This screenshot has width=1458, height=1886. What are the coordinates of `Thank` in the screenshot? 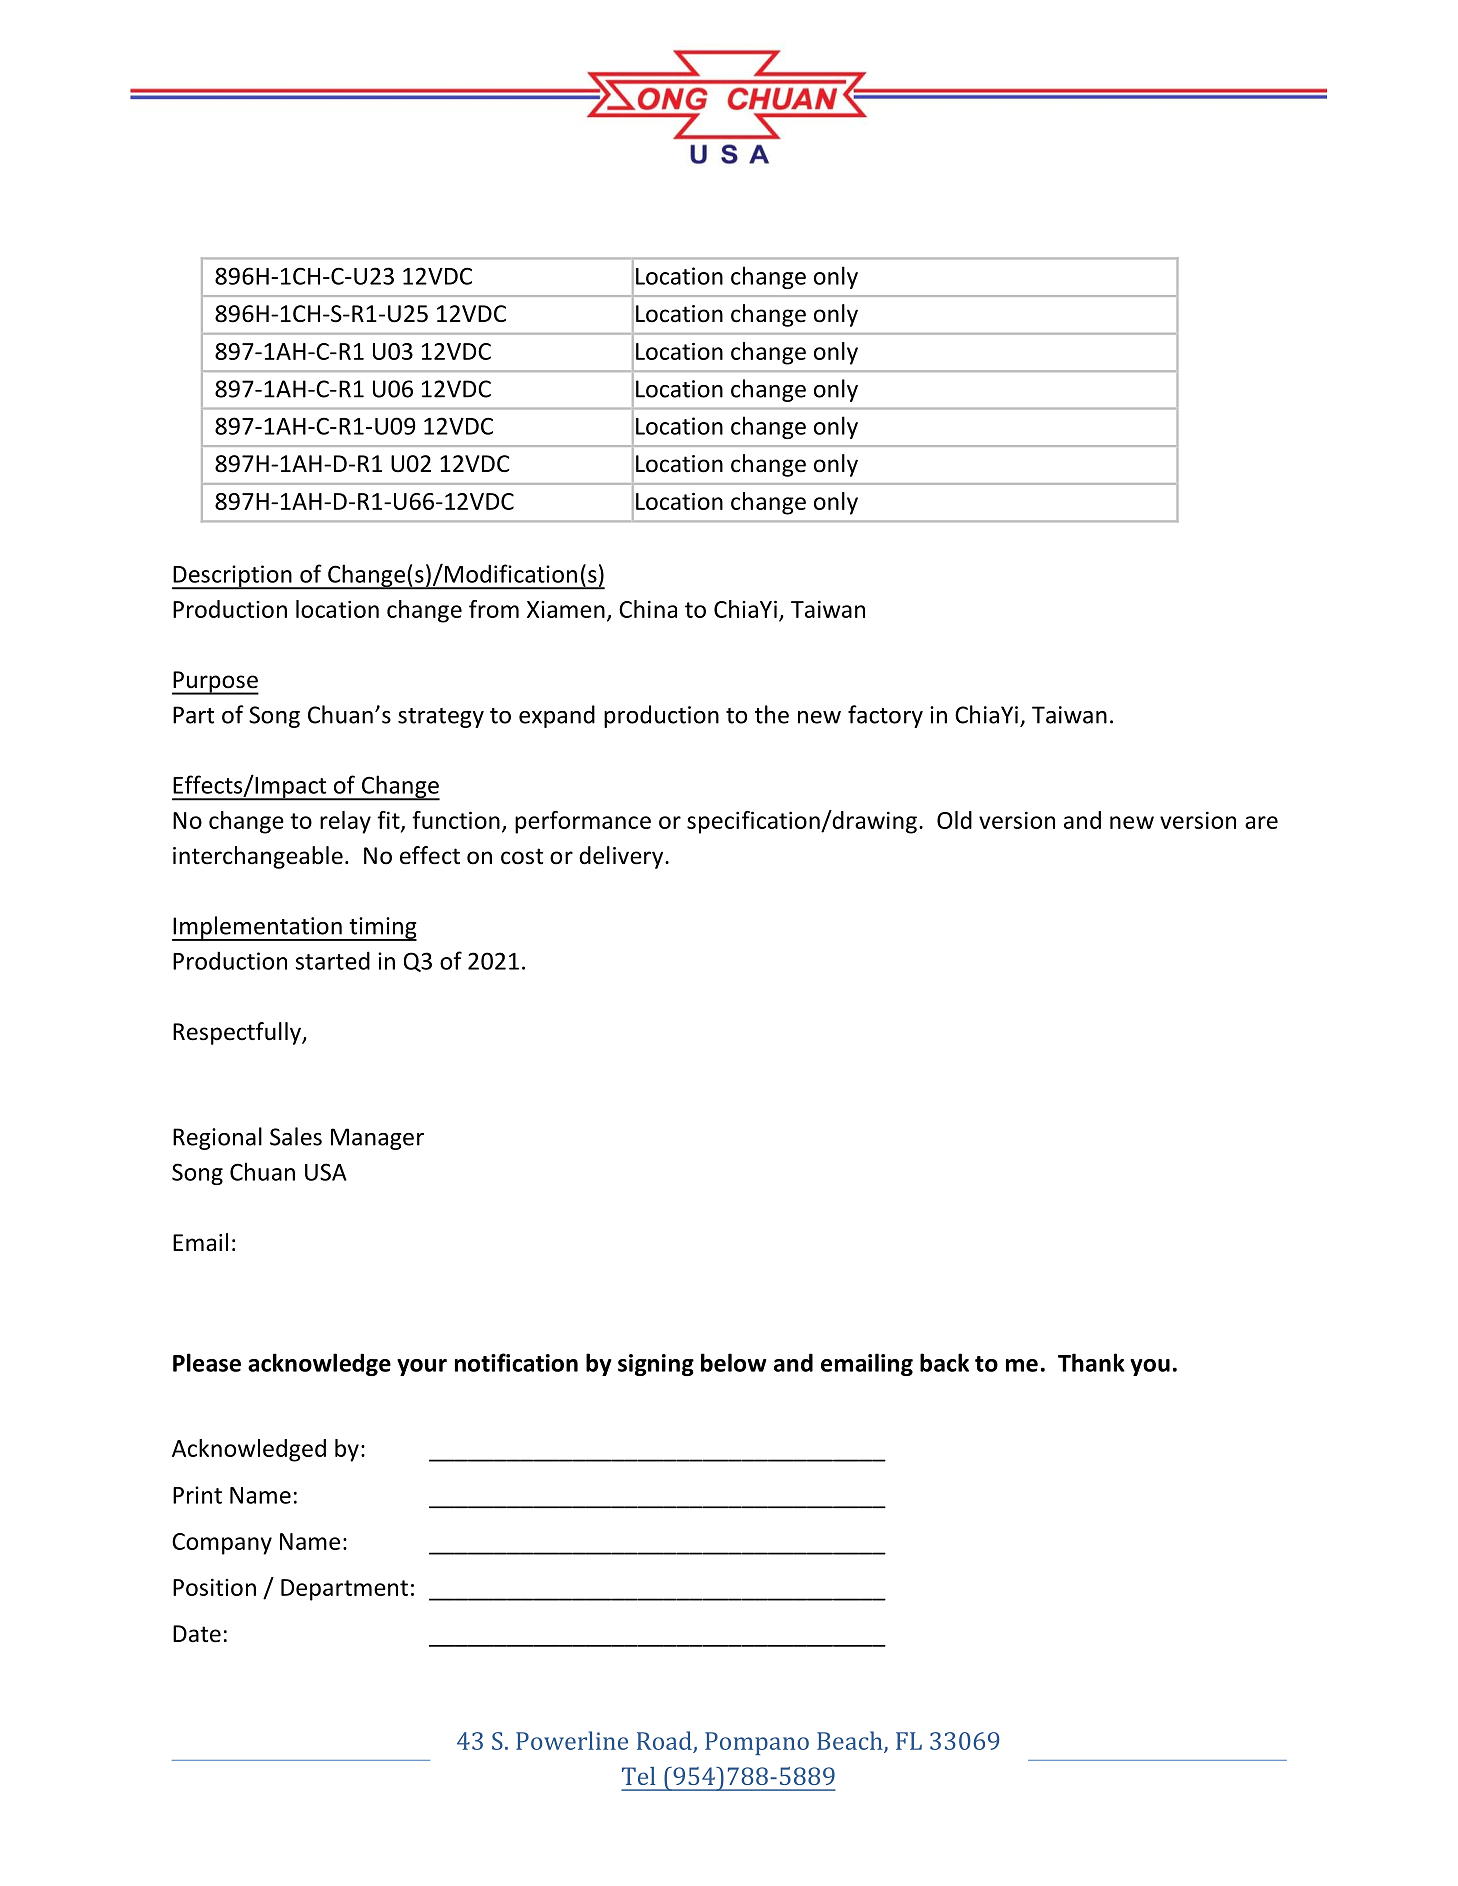 It's located at (1091, 1362).
